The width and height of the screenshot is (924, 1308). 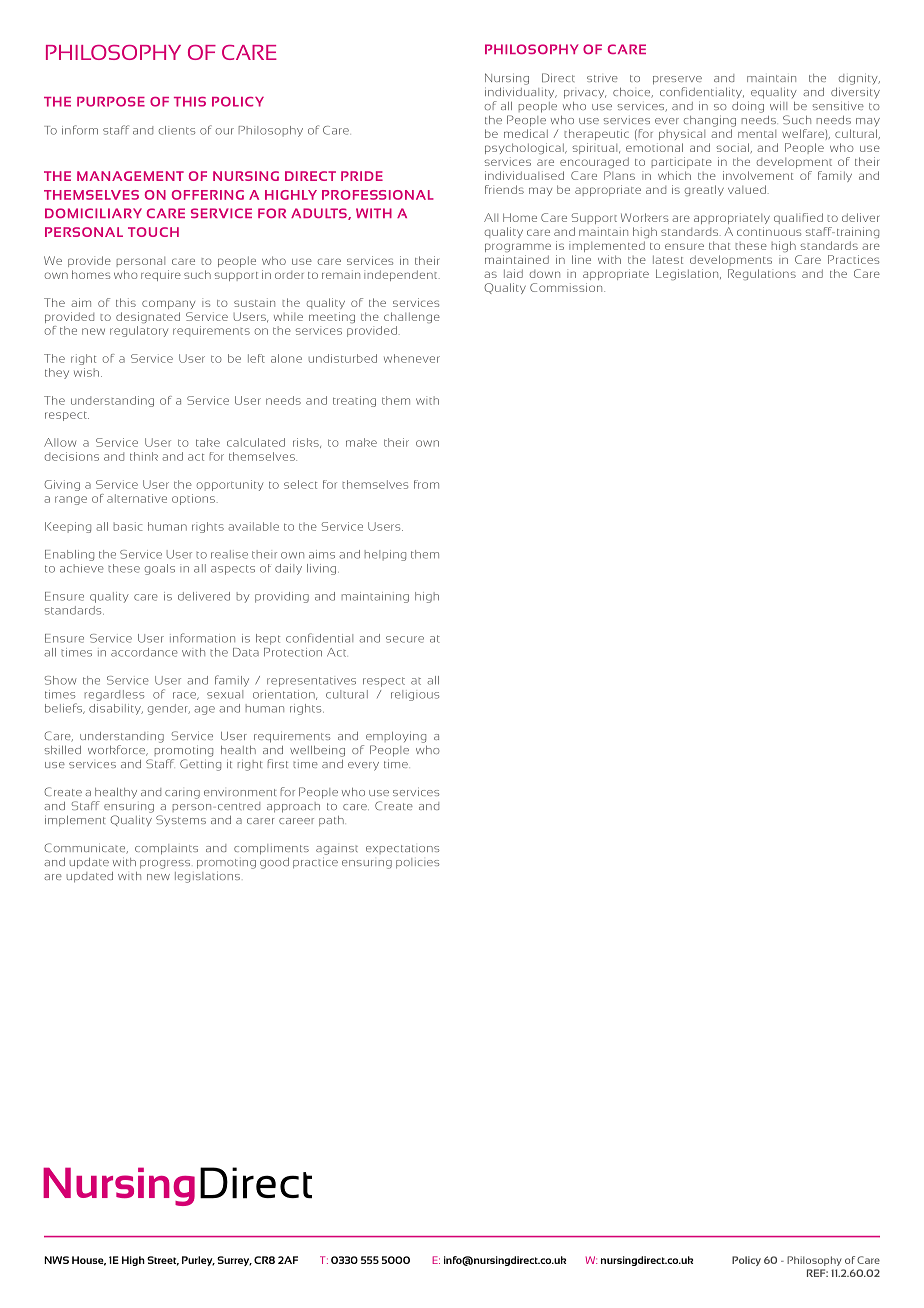 What do you see at coordinates (521, 93) in the screenshot?
I see `individuality` at bounding box center [521, 93].
